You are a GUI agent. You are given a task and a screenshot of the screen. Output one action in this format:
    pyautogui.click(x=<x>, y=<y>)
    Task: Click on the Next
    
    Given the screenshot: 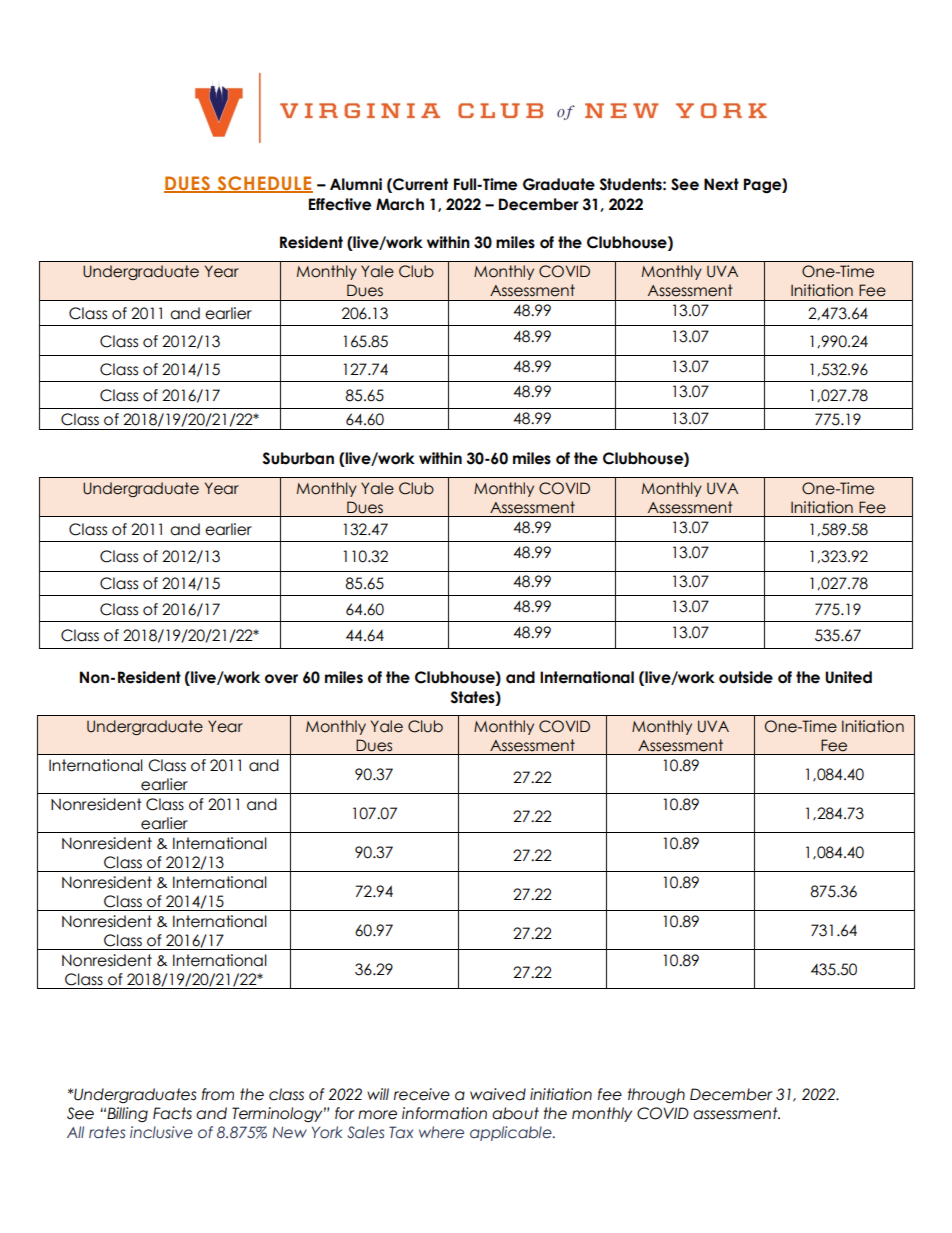 What is the action you would take?
    pyautogui.click(x=721, y=184)
